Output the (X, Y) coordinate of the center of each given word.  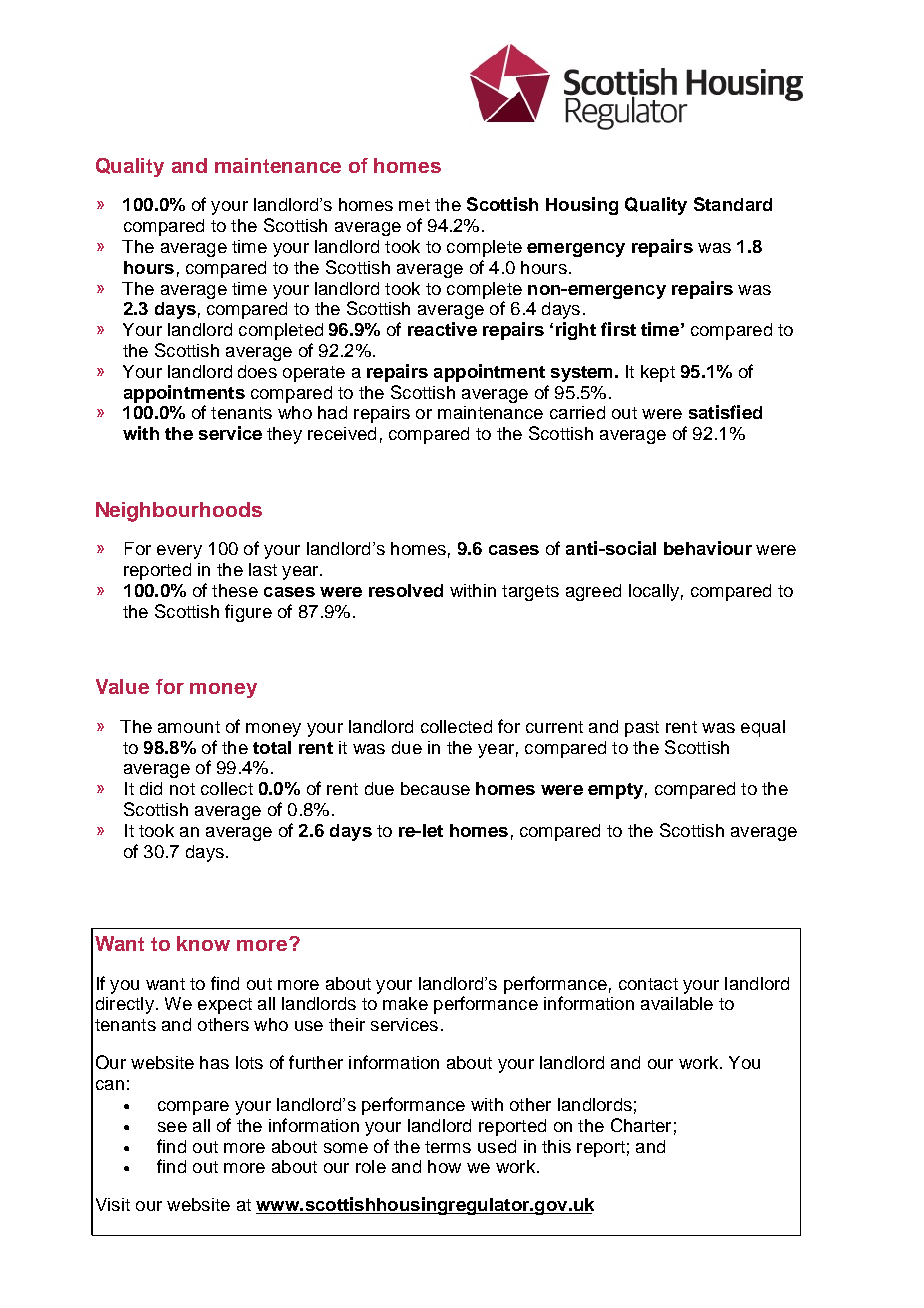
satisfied (725, 412)
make (405, 1003)
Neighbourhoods (179, 512)
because (435, 788)
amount (189, 727)
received (342, 433)
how (444, 1166)
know (203, 943)
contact (648, 984)
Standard (733, 204)
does (257, 371)
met (414, 205)
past (642, 729)
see (172, 1127)
